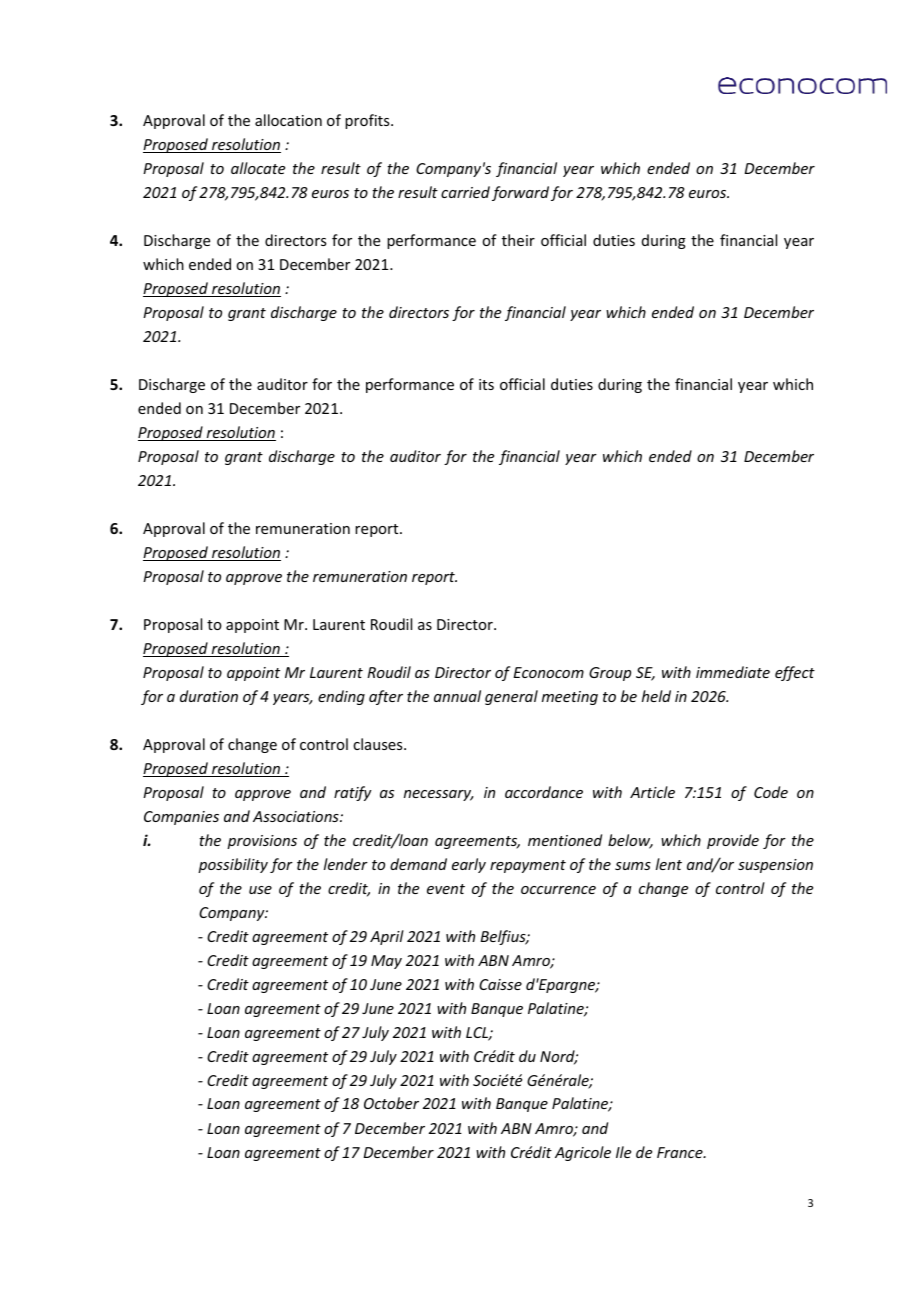 This image has height=1308, width=924. What do you see at coordinates (258, 168) in the image?
I see `allocate` at bounding box center [258, 168].
